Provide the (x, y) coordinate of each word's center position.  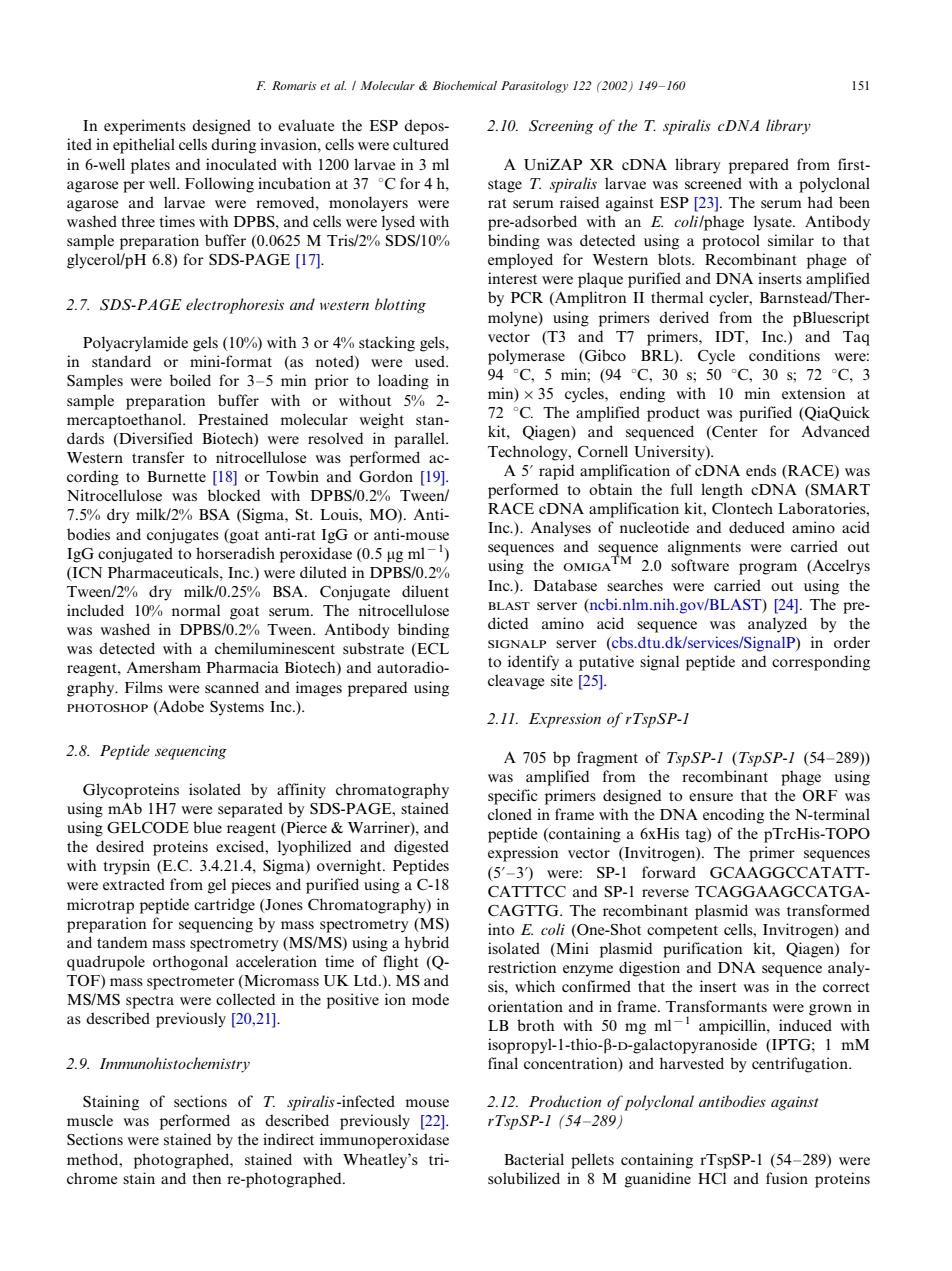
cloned (510, 814)
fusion (787, 1178)
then (206, 1178)
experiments (145, 127)
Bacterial (534, 1159)
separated (250, 810)
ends (761, 470)
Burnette (176, 476)
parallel (420, 440)
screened (713, 183)
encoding (733, 816)
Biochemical (464, 85)
